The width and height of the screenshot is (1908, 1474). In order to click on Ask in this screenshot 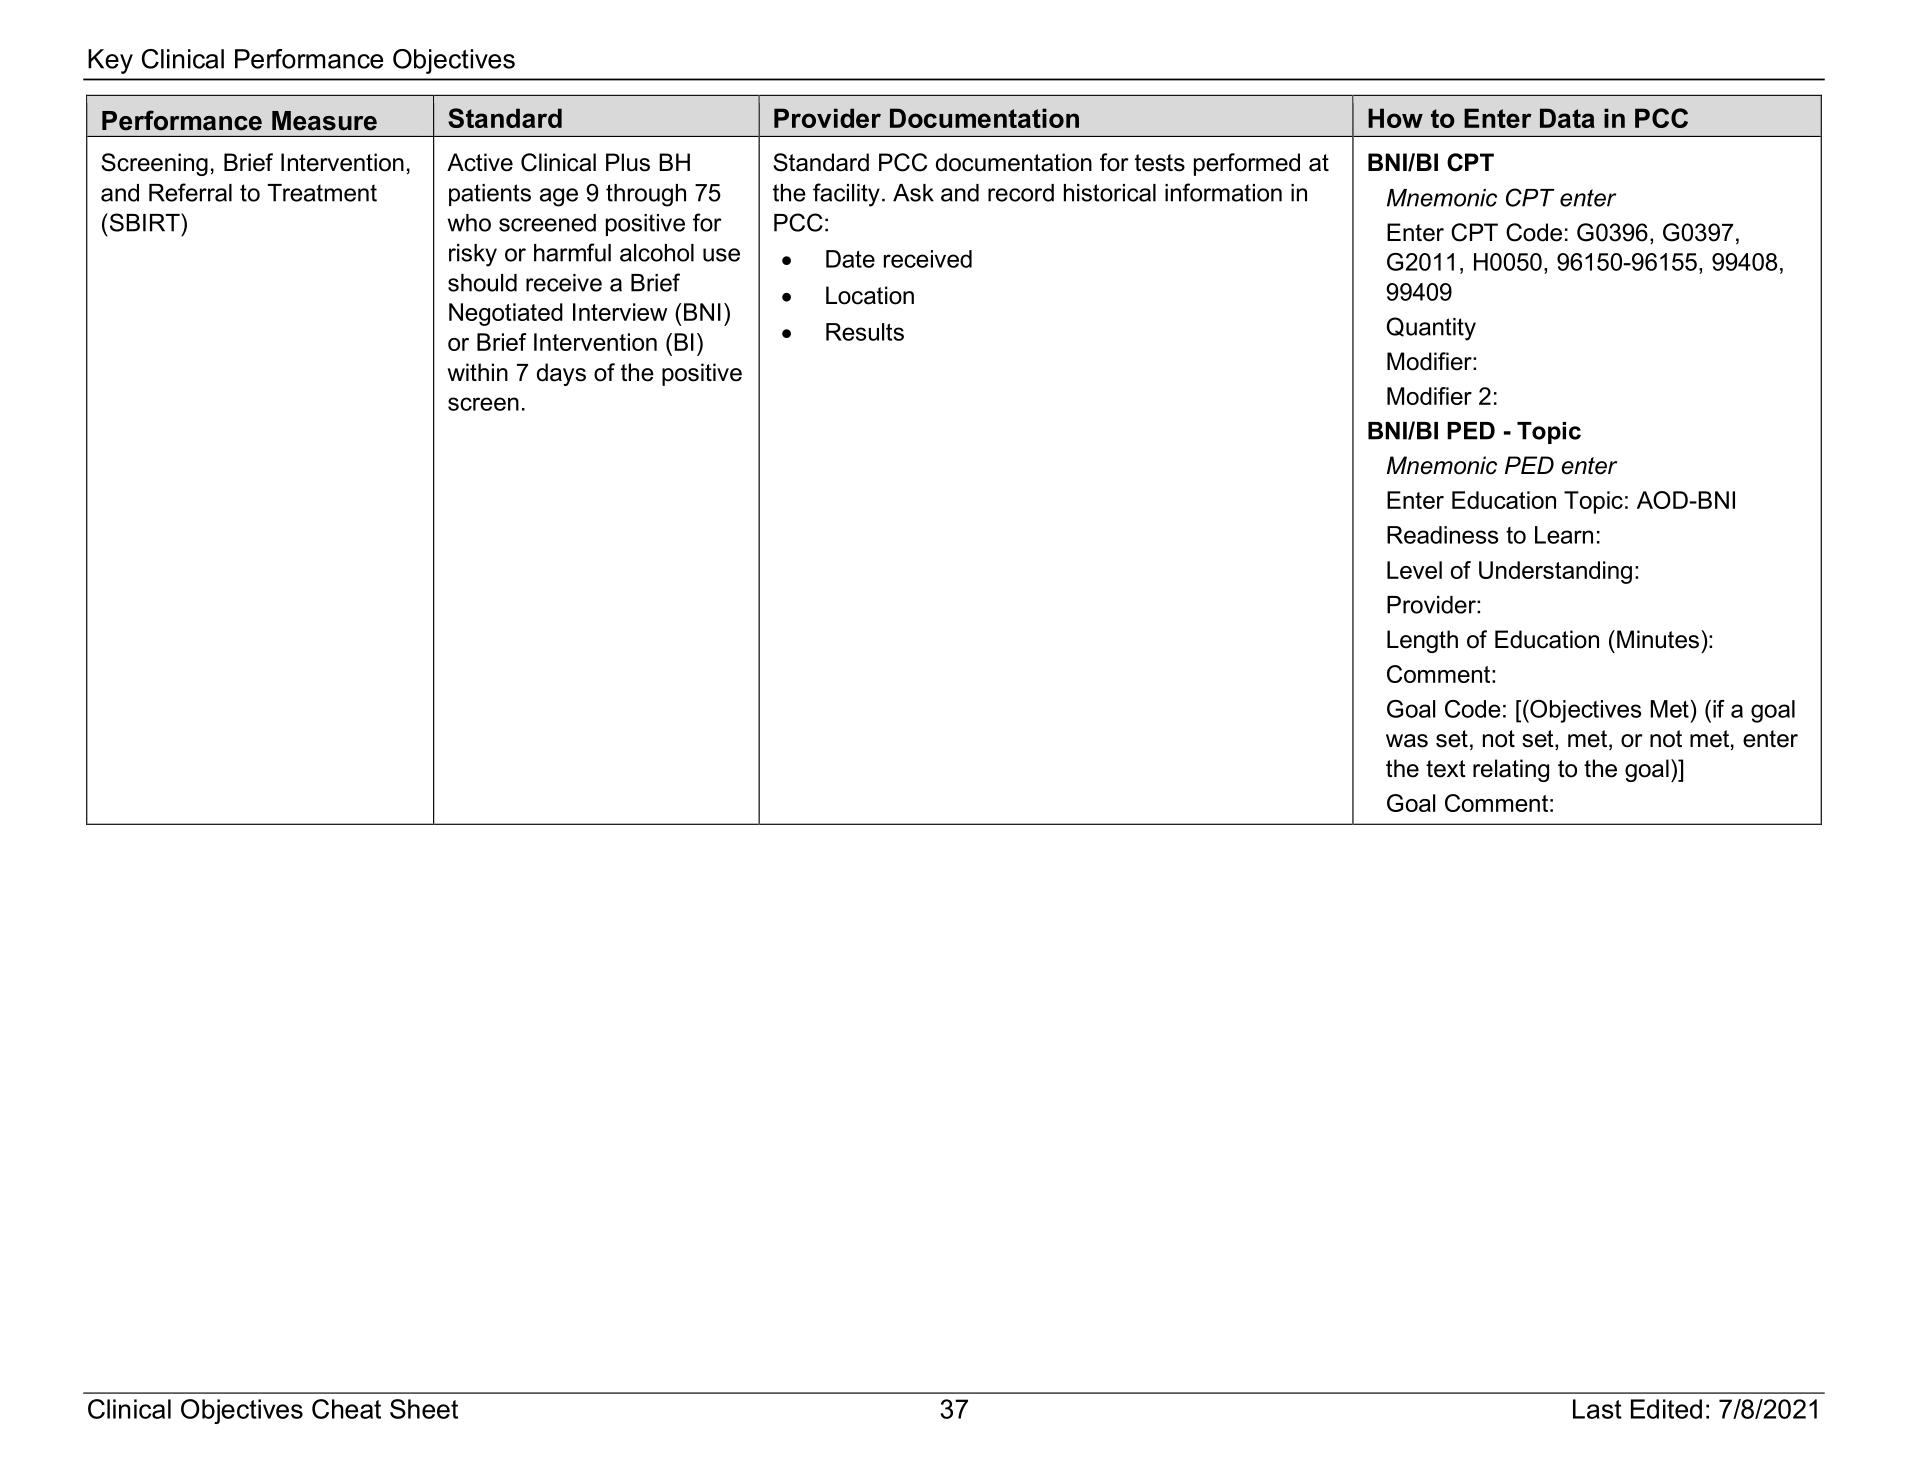, I will do `click(913, 193)`.
